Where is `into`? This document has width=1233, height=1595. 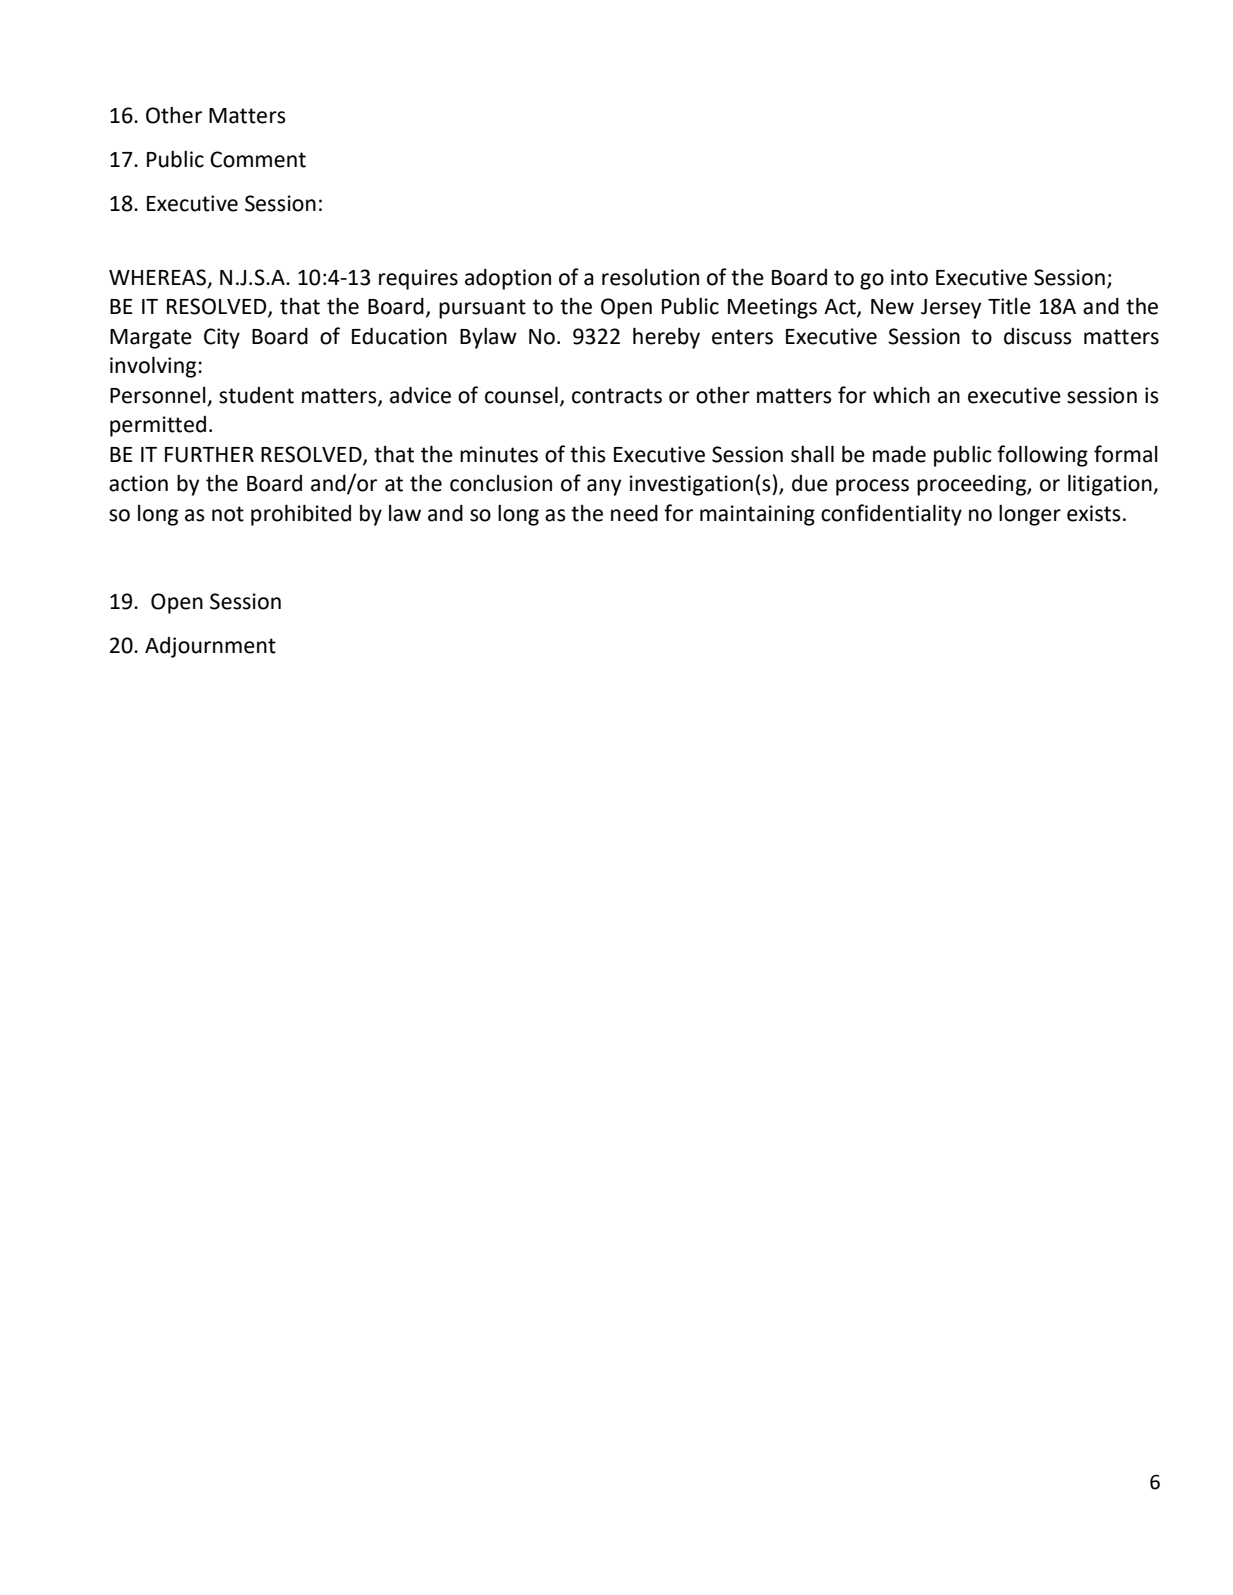 into is located at coordinates (909, 277).
